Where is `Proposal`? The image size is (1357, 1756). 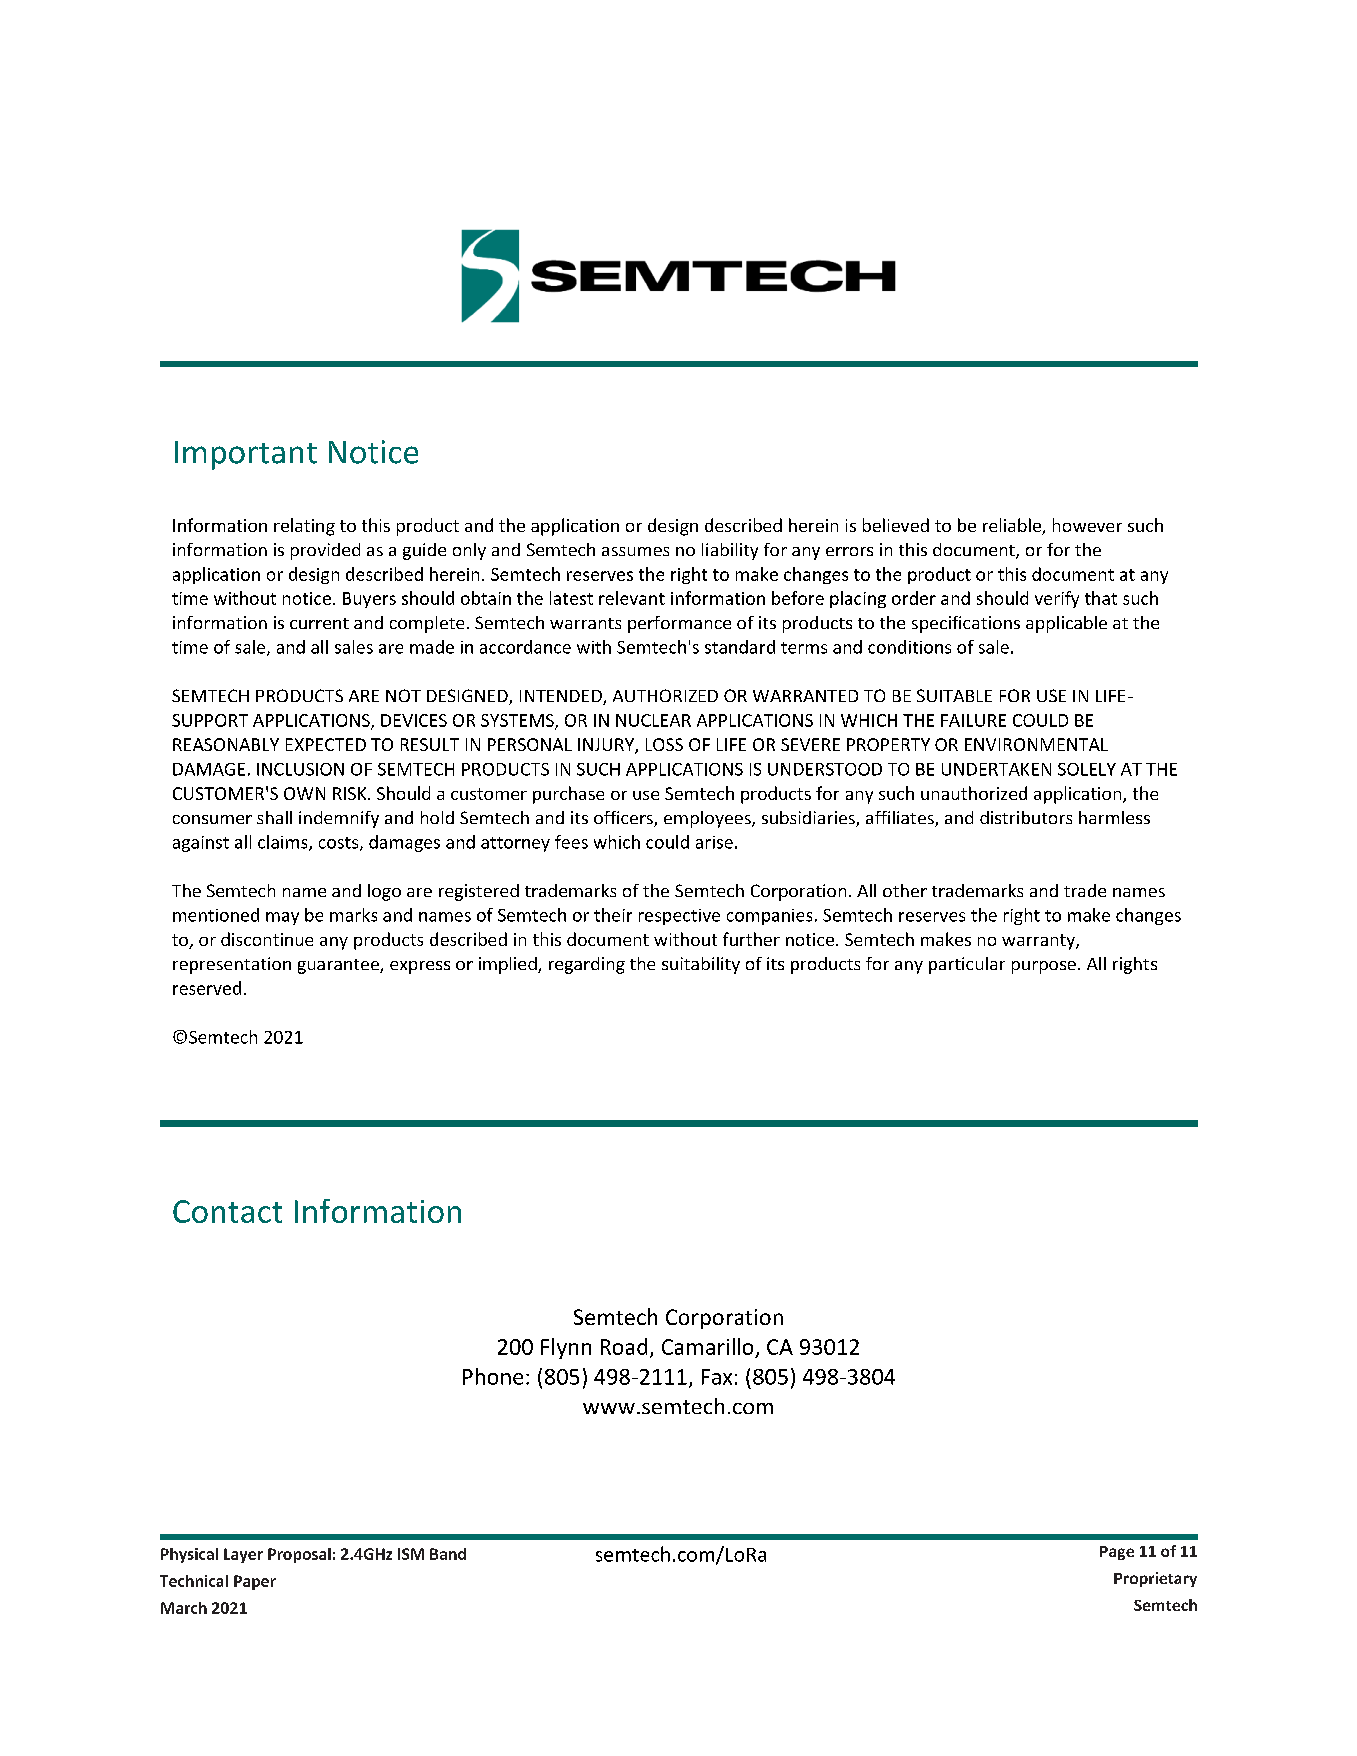 Proposal is located at coordinates (299, 1555).
